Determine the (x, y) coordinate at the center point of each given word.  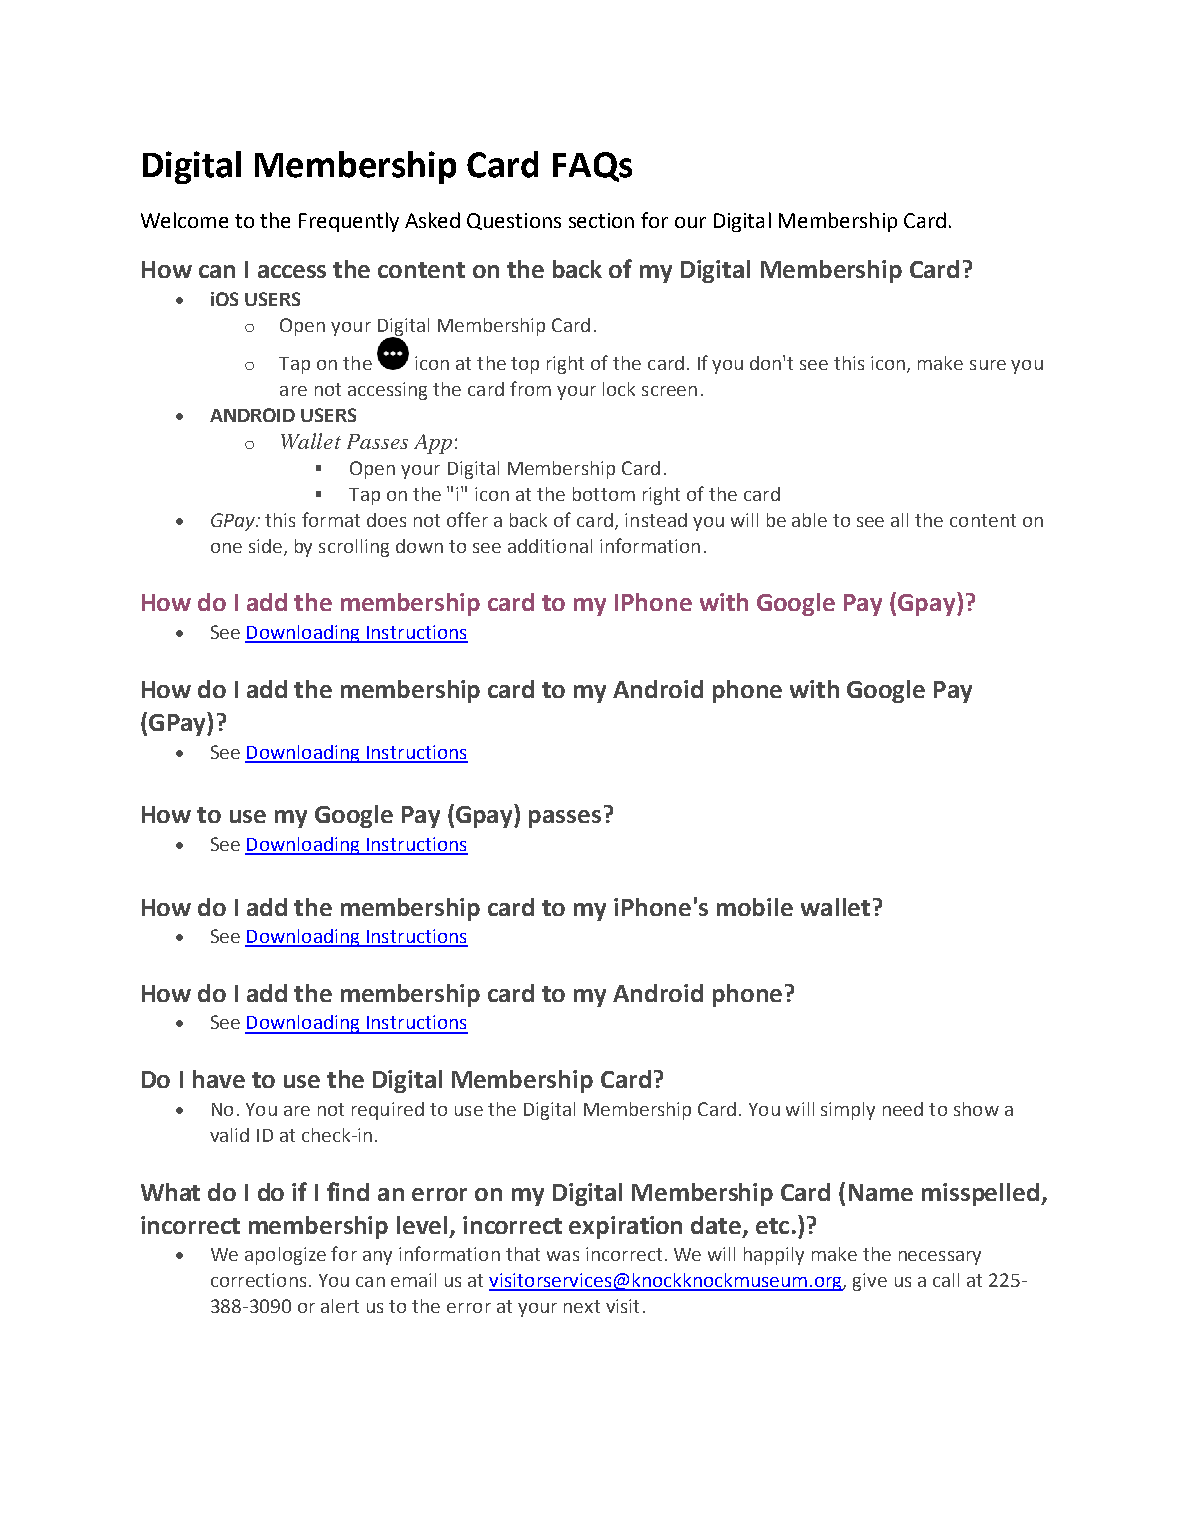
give (870, 1282)
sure (988, 365)
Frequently (349, 222)
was (563, 1256)
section (601, 220)
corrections (258, 1280)
